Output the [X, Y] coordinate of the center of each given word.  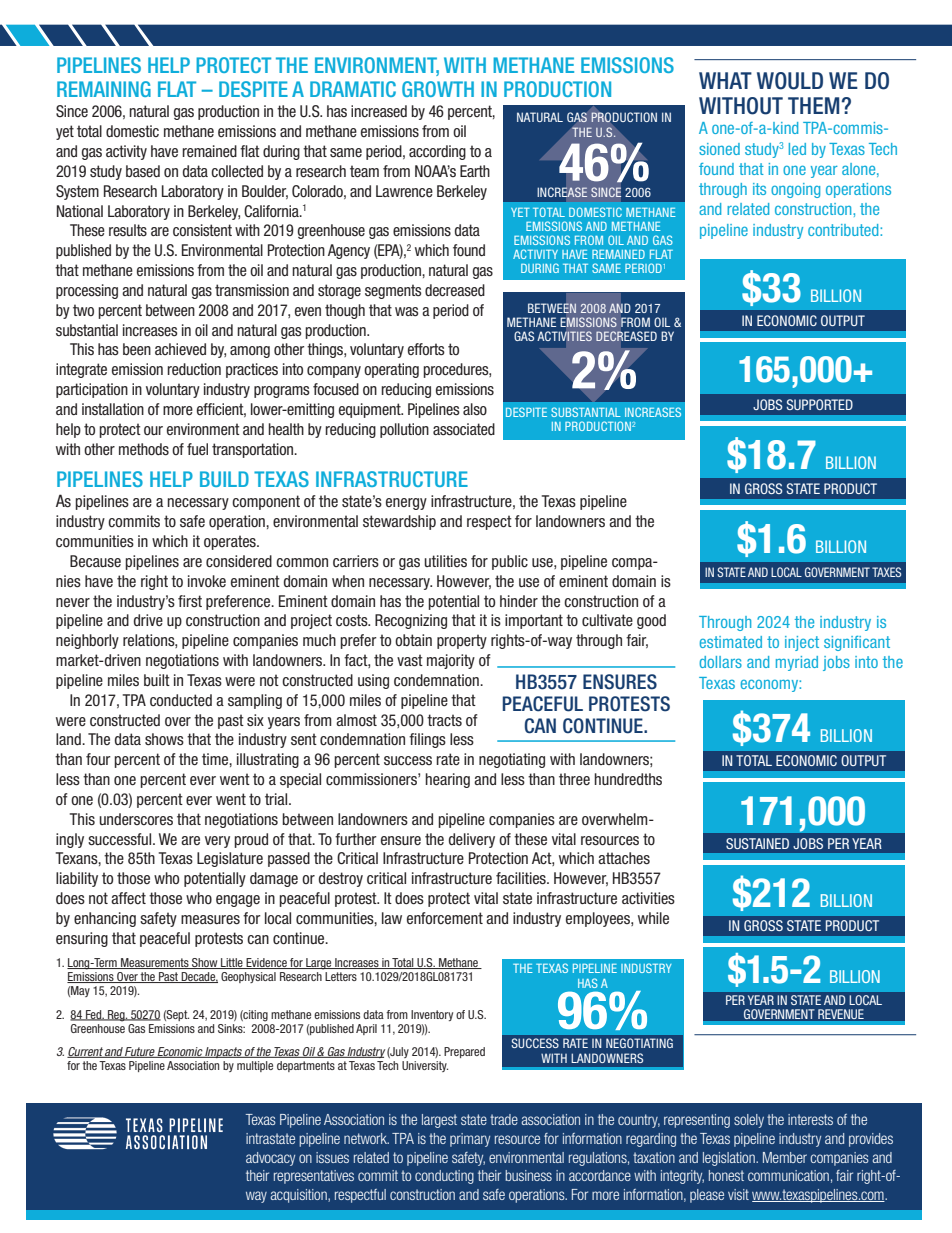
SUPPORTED [820, 404]
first [190, 601]
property [462, 641]
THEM [813, 105]
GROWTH [438, 89]
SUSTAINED [757, 843]
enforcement [445, 918]
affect [128, 898]
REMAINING [104, 89]
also [475, 409]
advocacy [270, 1159]
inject [802, 643]
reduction [194, 369]
